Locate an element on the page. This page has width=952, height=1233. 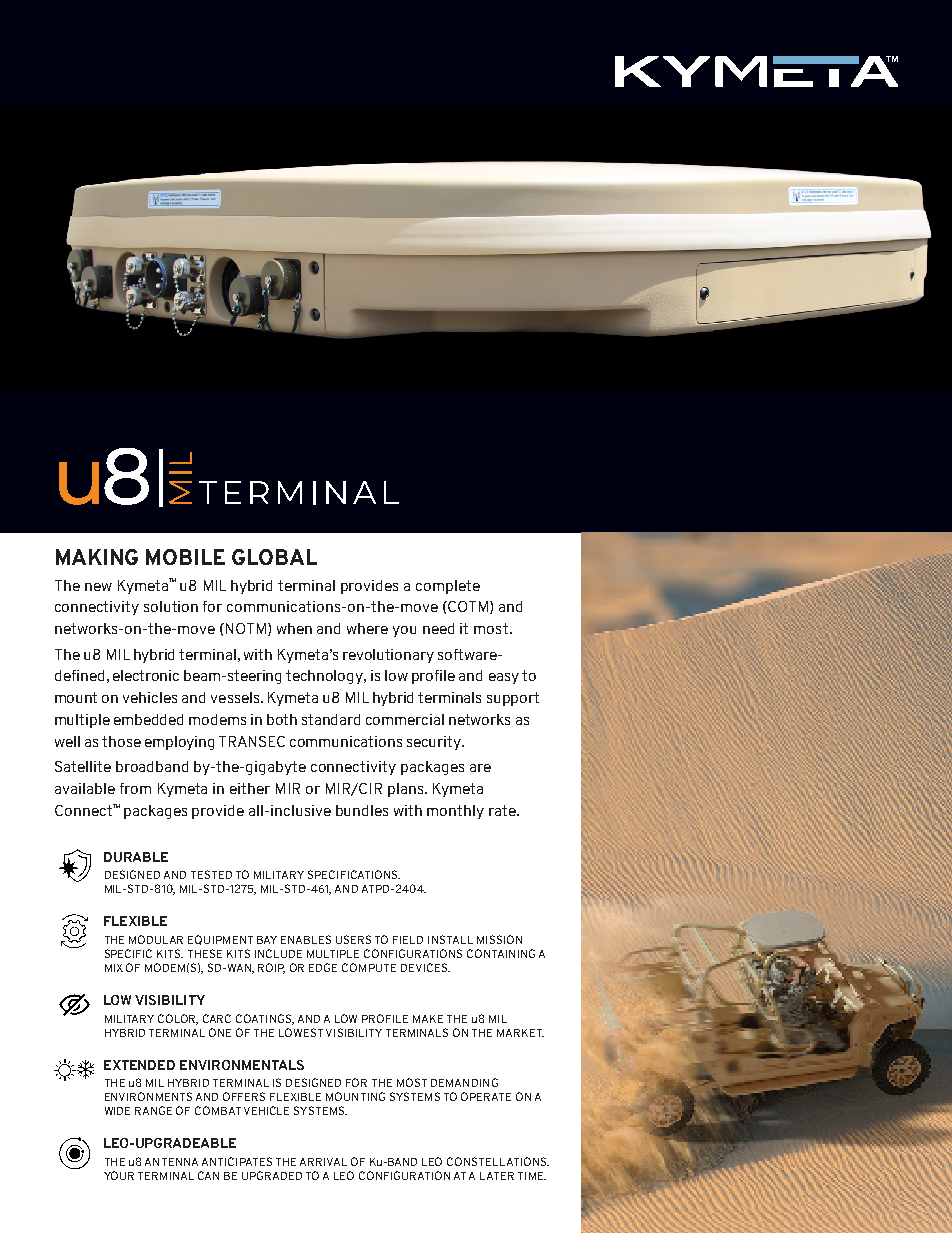
from is located at coordinates (135, 788).
